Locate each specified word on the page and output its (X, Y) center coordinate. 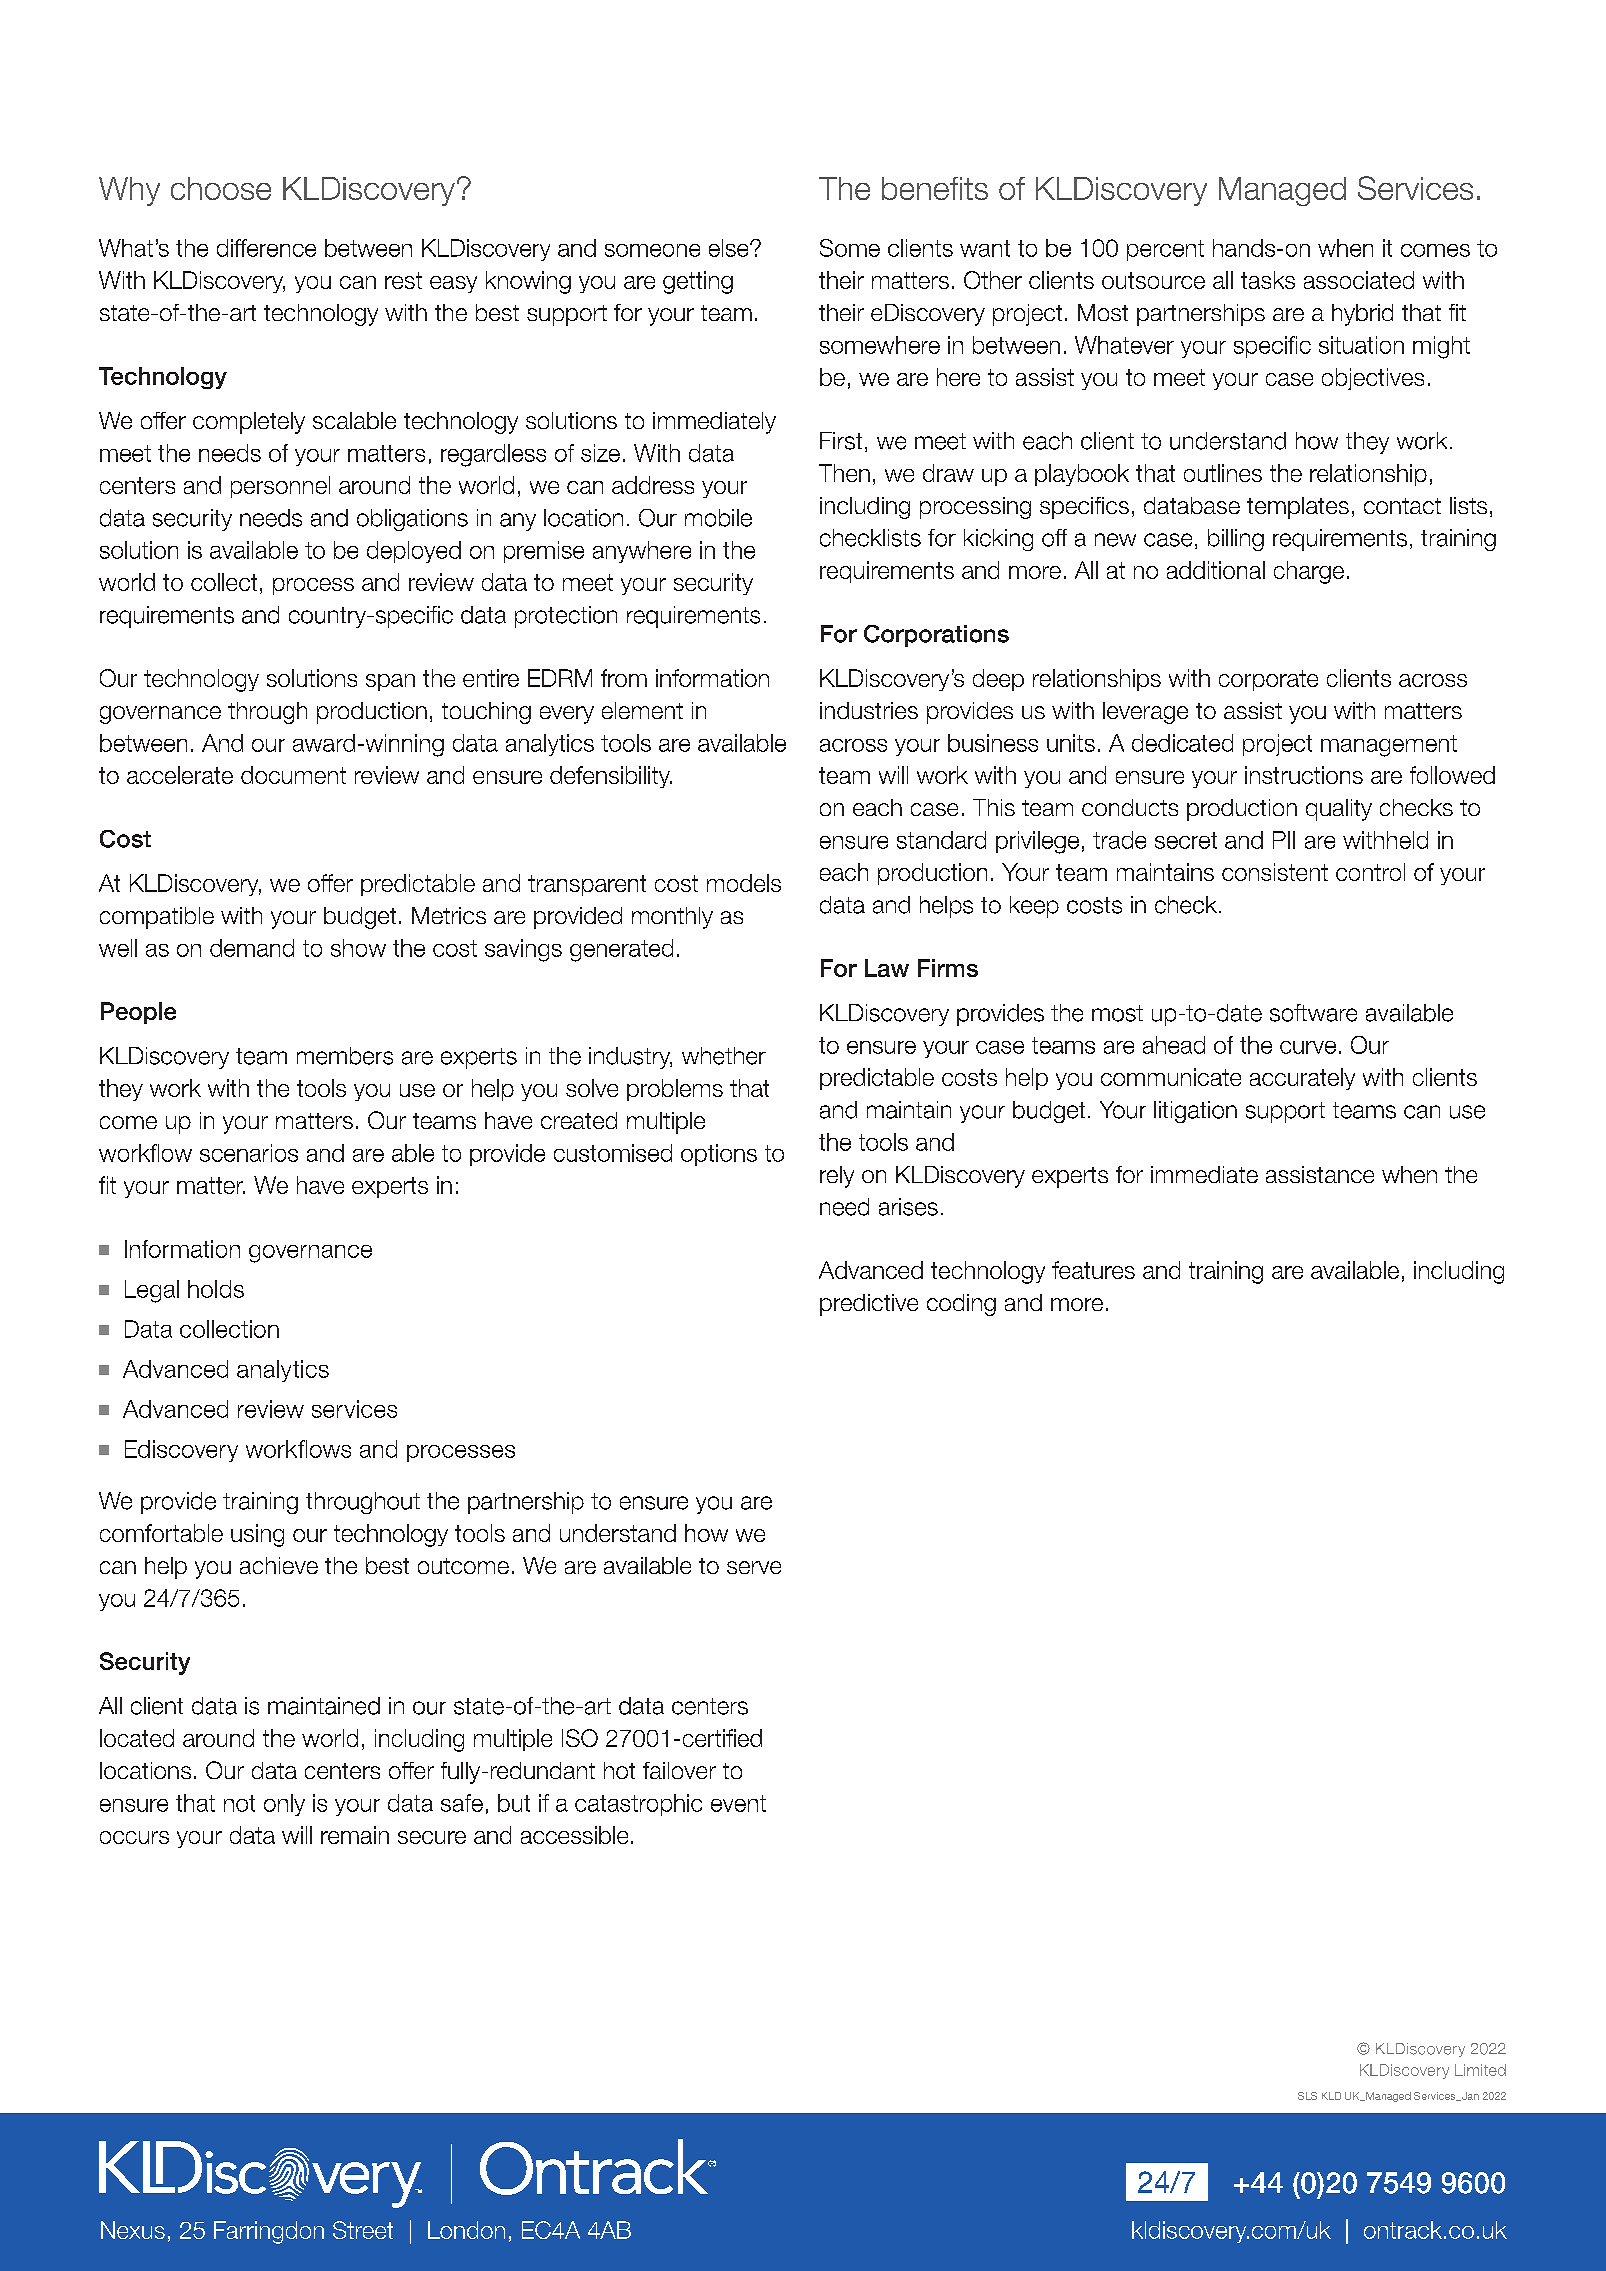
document (293, 775)
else (730, 248)
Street (363, 2230)
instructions (1304, 775)
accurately (1302, 1079)
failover (679, 1770)
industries (869, 710)
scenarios (249, 1153)
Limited (1480, 2070)
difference (266, 248)
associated (1359, 280)
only (284, 1805)
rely (837, 1177)
